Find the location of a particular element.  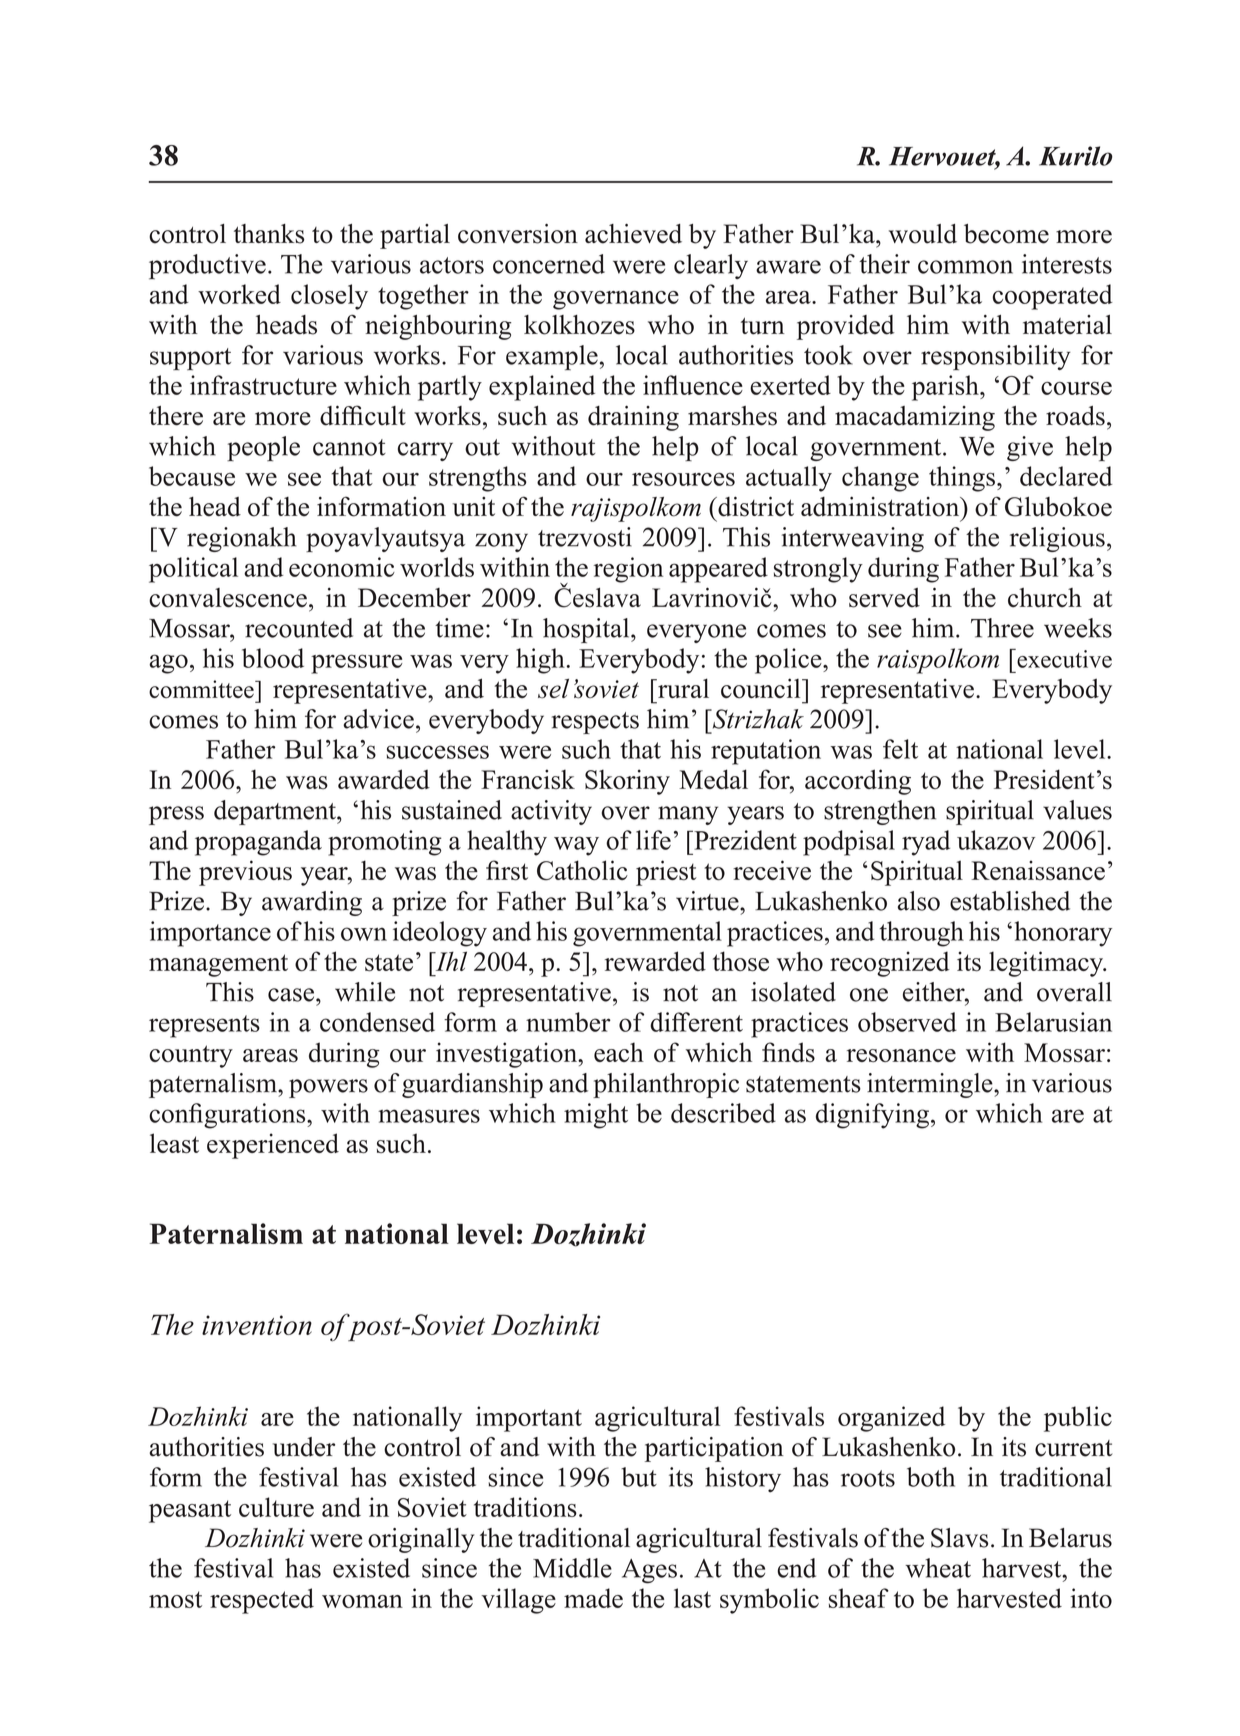

rewarded is located at coordinates (655, 961).
